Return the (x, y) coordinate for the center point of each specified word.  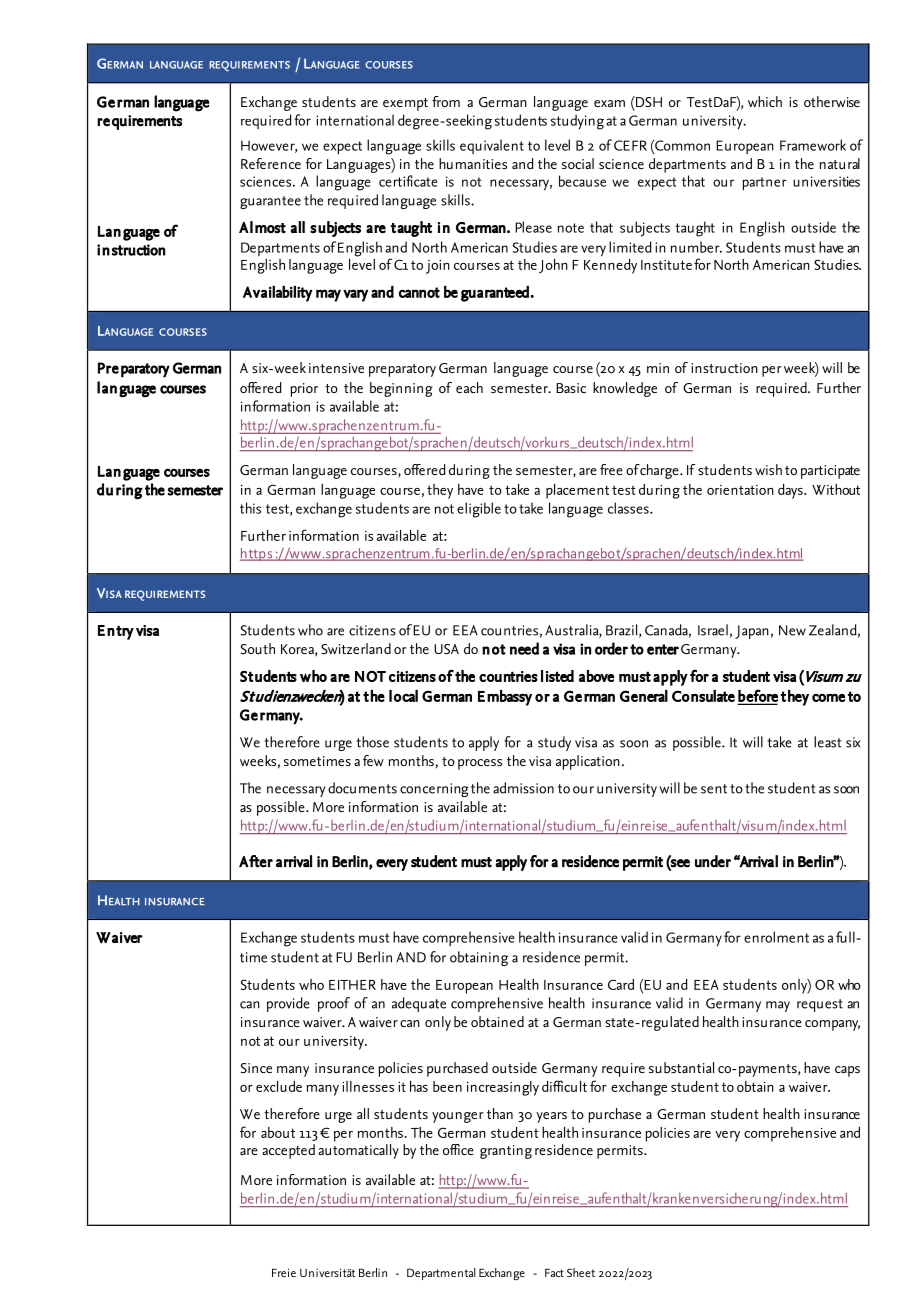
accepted (288, 1151)
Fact (554, 1272)
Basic (571, 388)
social (578, 163)
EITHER (352, 985)
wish (768, 469)
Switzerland (356, 648)
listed (557, 676)
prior (304, 390)
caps (847, 1071)
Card (621, 984)
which (765, 101)
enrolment (776, 937)
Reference (271, 163)
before (758, 696)
